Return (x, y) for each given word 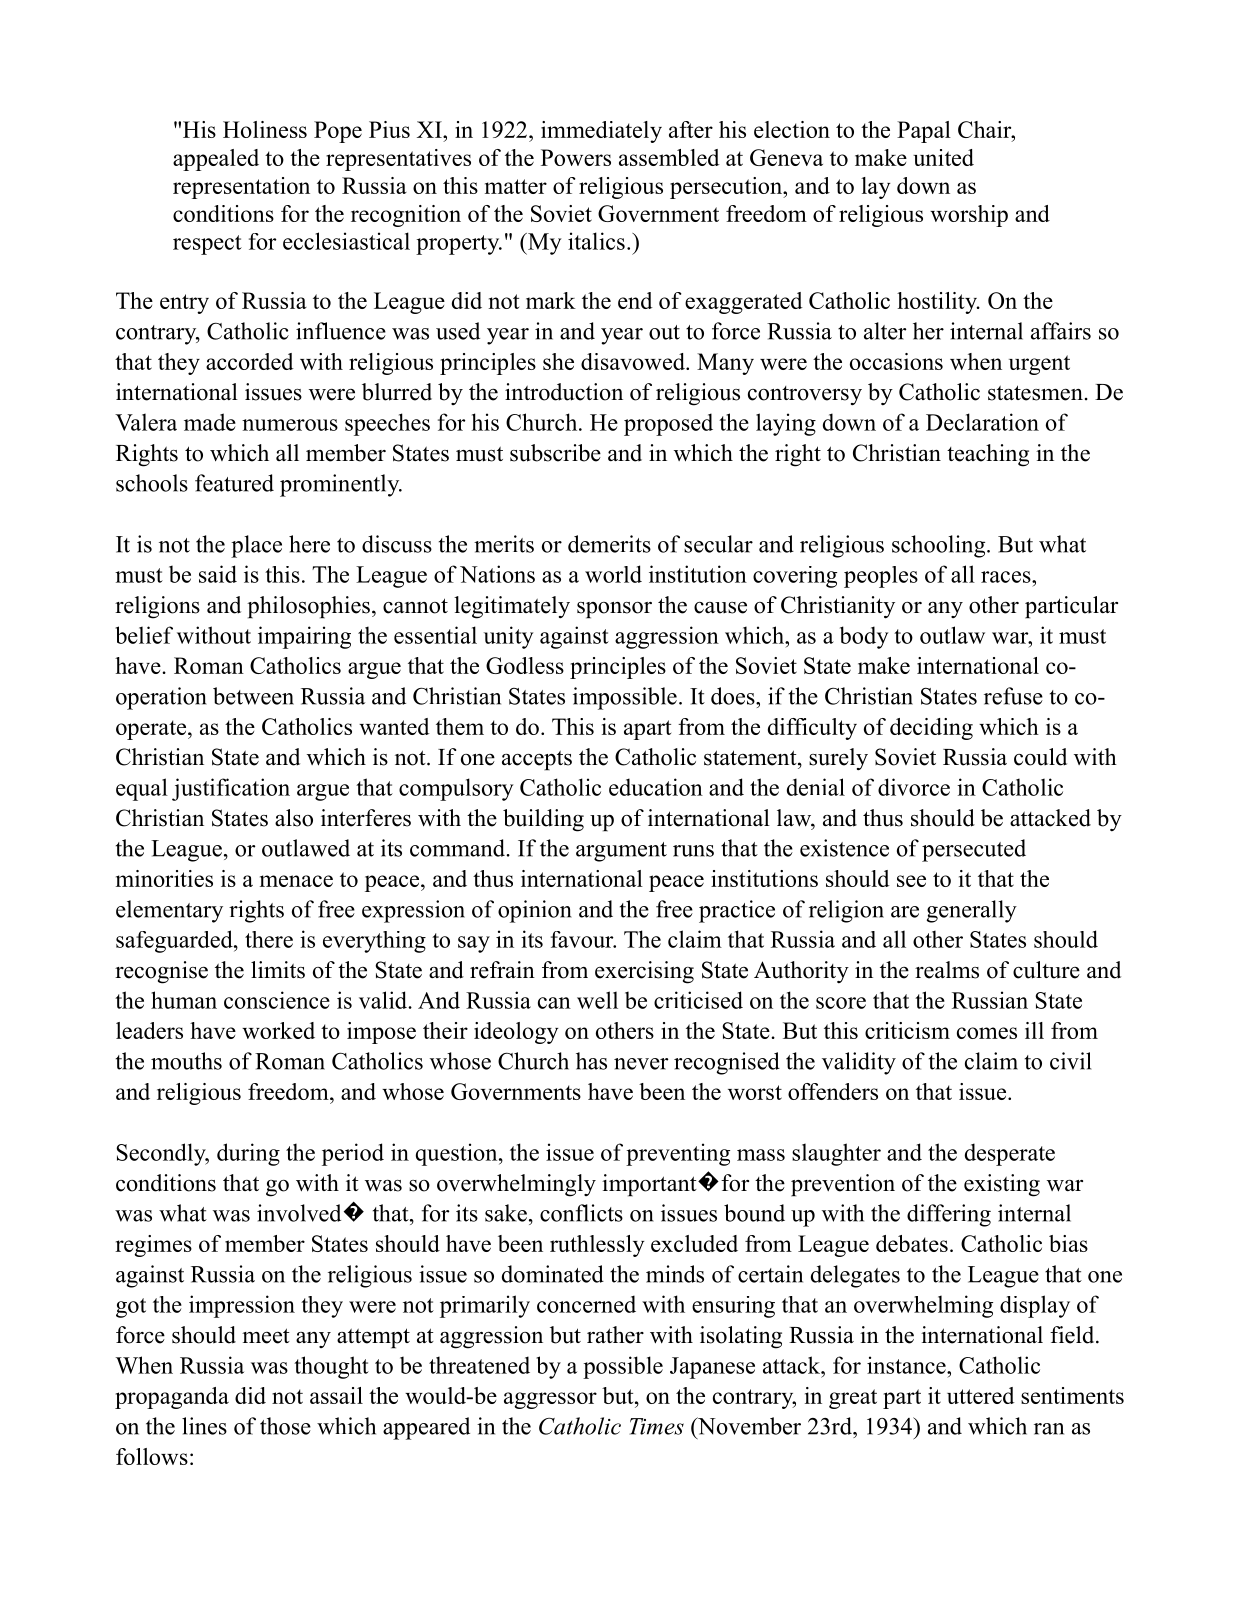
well (597, 1000)
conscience (277, 1000)
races (1007, 577)
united (943, 157)
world (613, 574)
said (218, 574)
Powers (576, 157)
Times (657, 1426)
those (285, 1426)
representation (241, 188)
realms (947, 970)
